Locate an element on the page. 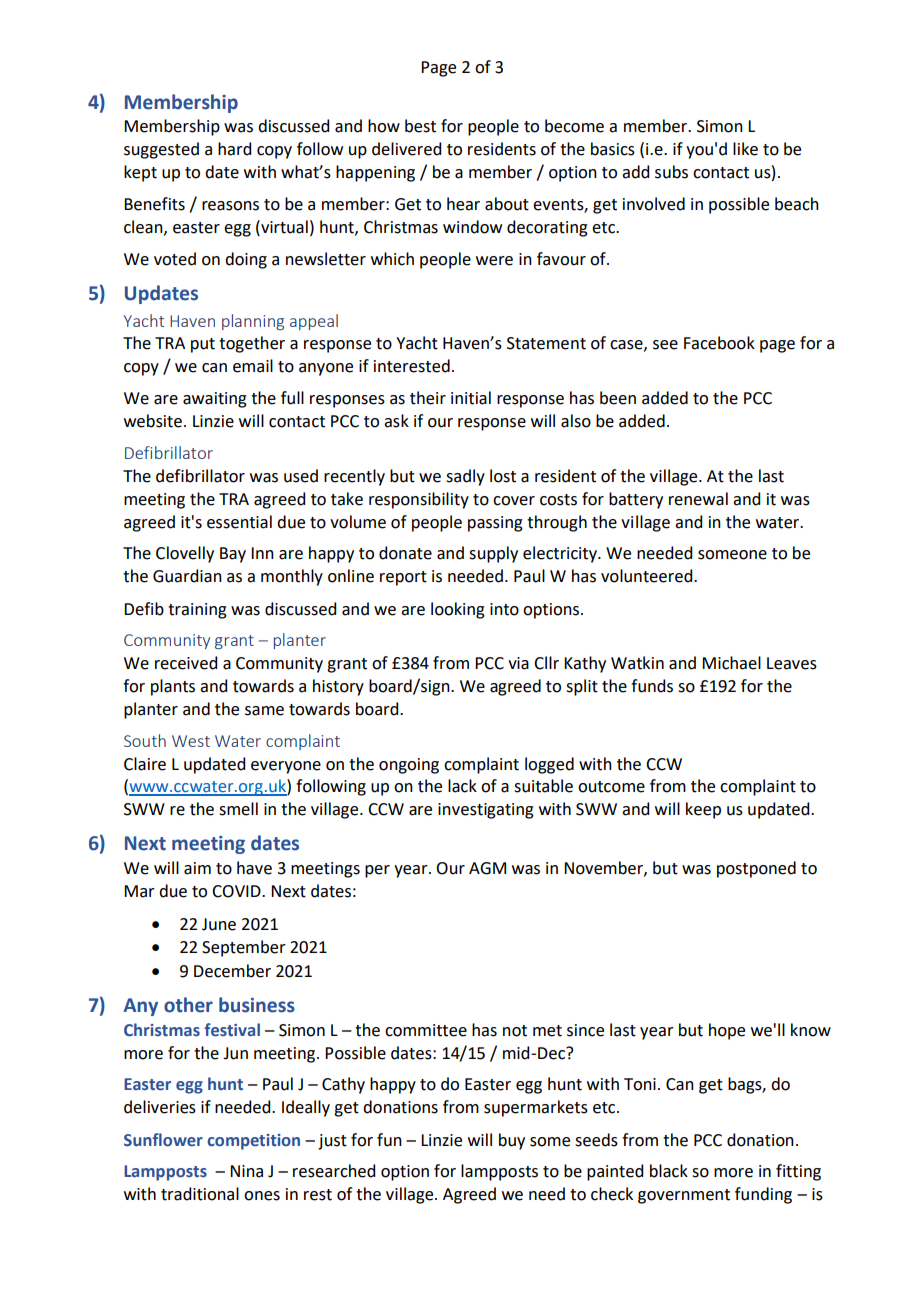  like is located at coordinates (745, 149).
